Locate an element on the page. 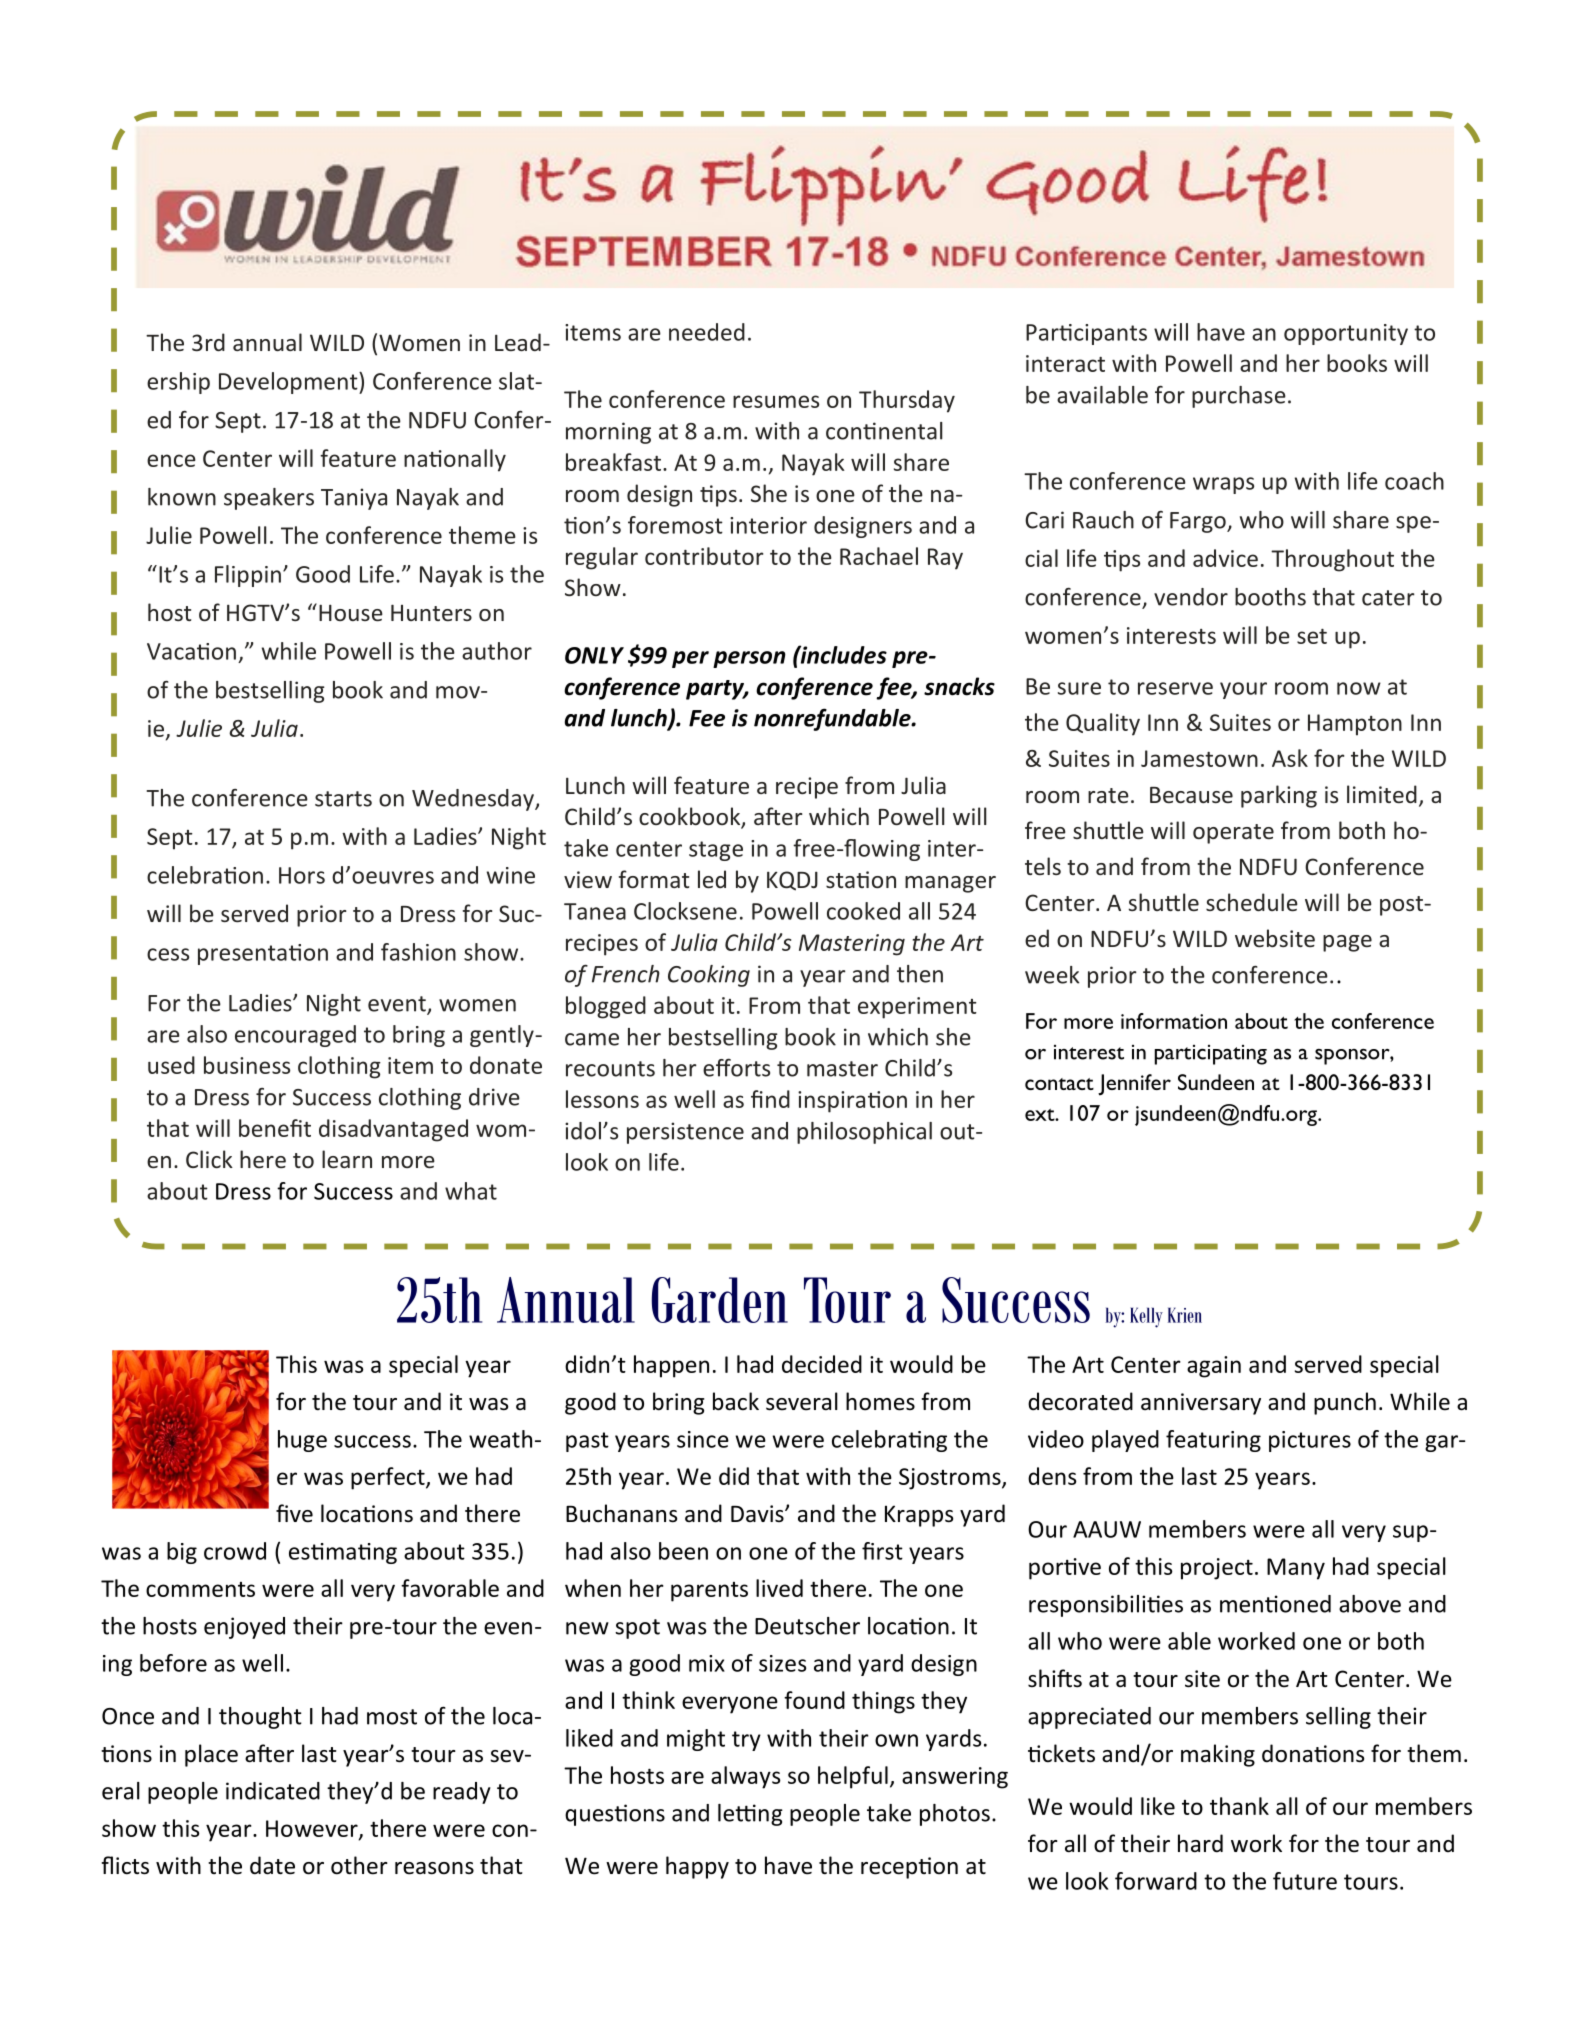 This document has height=2037, width=1574. find is located at coordinates (770, 1099).
